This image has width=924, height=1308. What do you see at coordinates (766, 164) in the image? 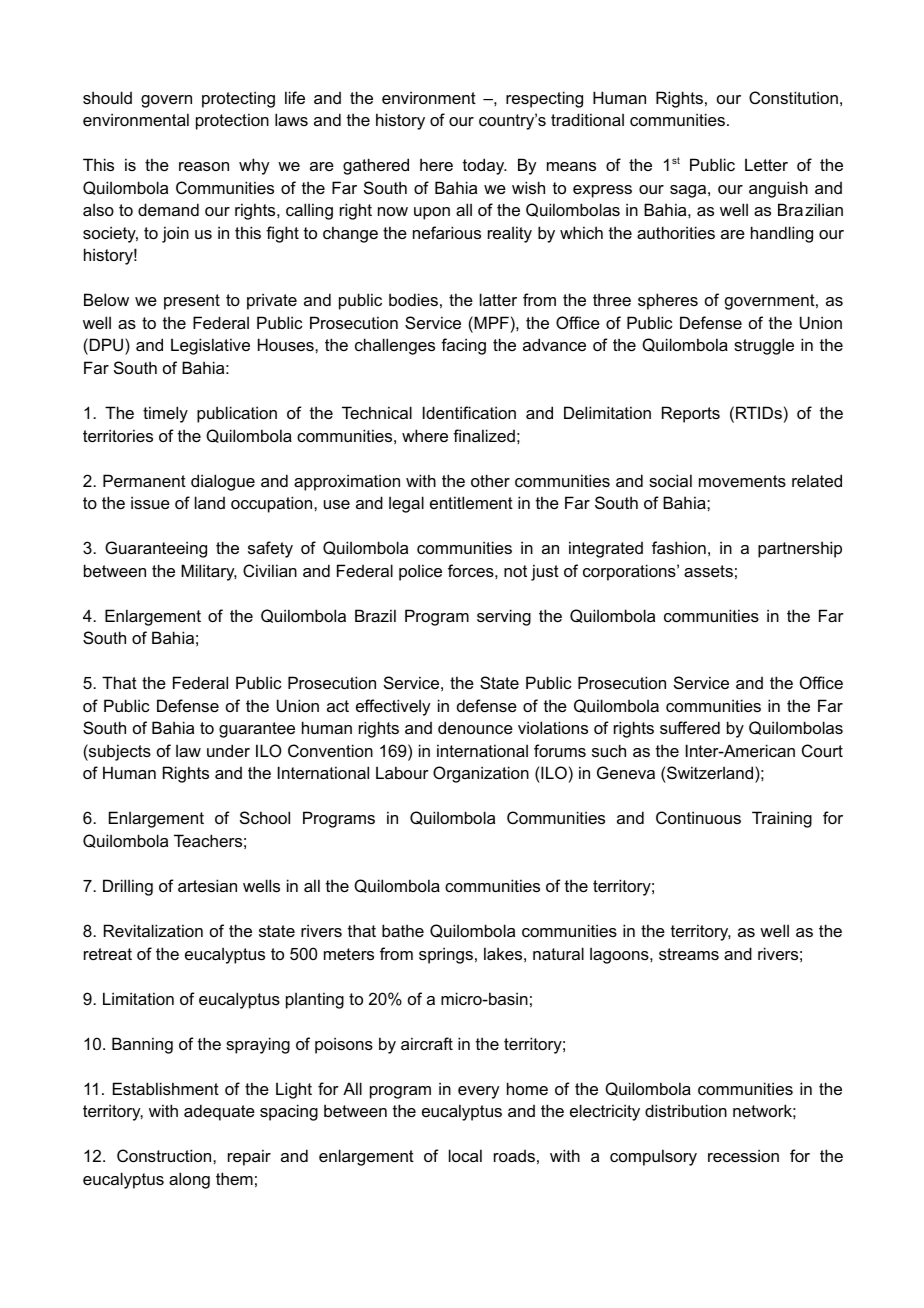
I see `Letter` at bounding box center [766, 164].
